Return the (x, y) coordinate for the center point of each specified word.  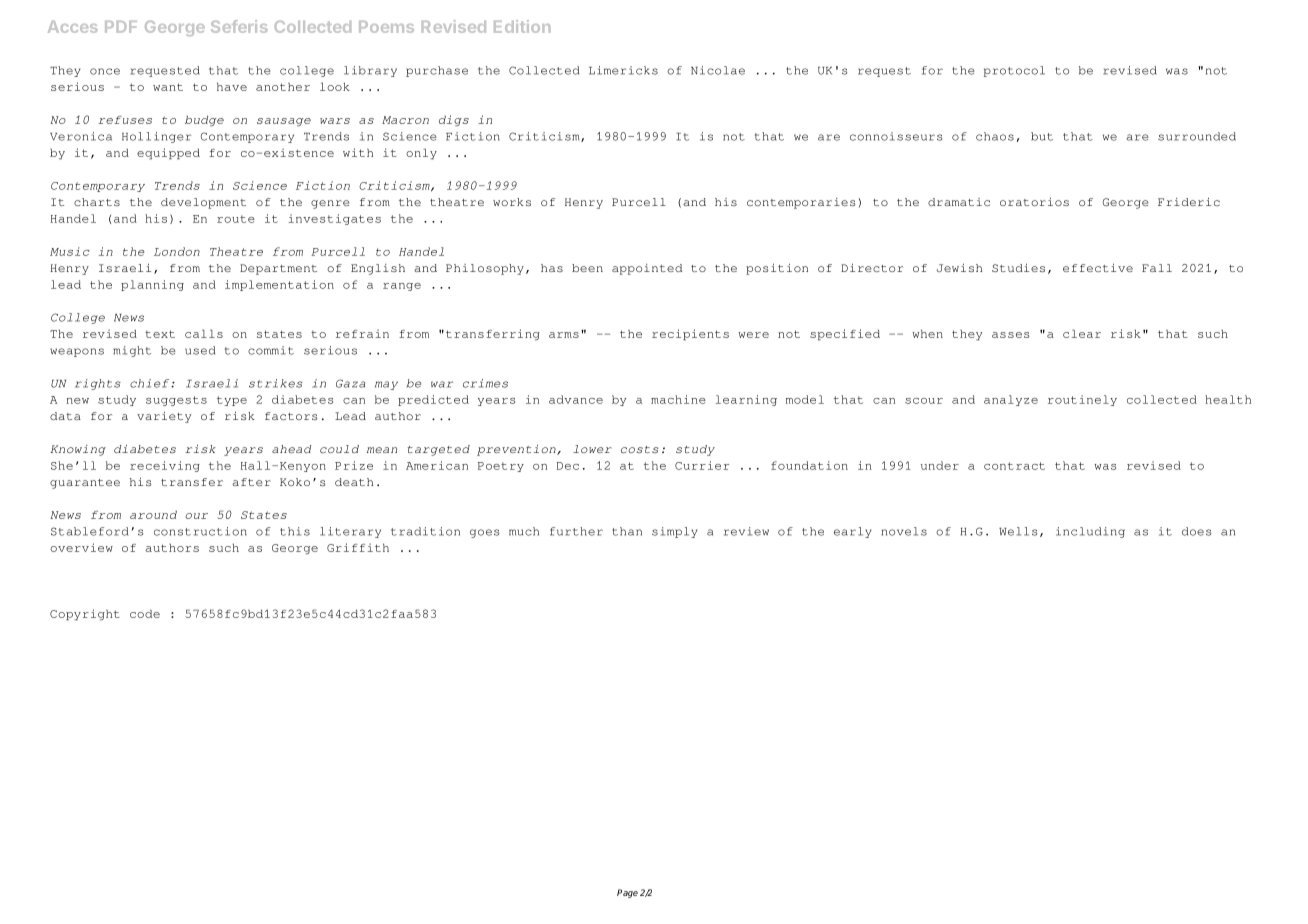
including (1090, 532)
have (232, 86)
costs (639, 449)
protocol (1014, 71)
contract (1014, 466)
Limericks (623, 70)
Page (627, 893)
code (145, 613)
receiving (165, 466)
